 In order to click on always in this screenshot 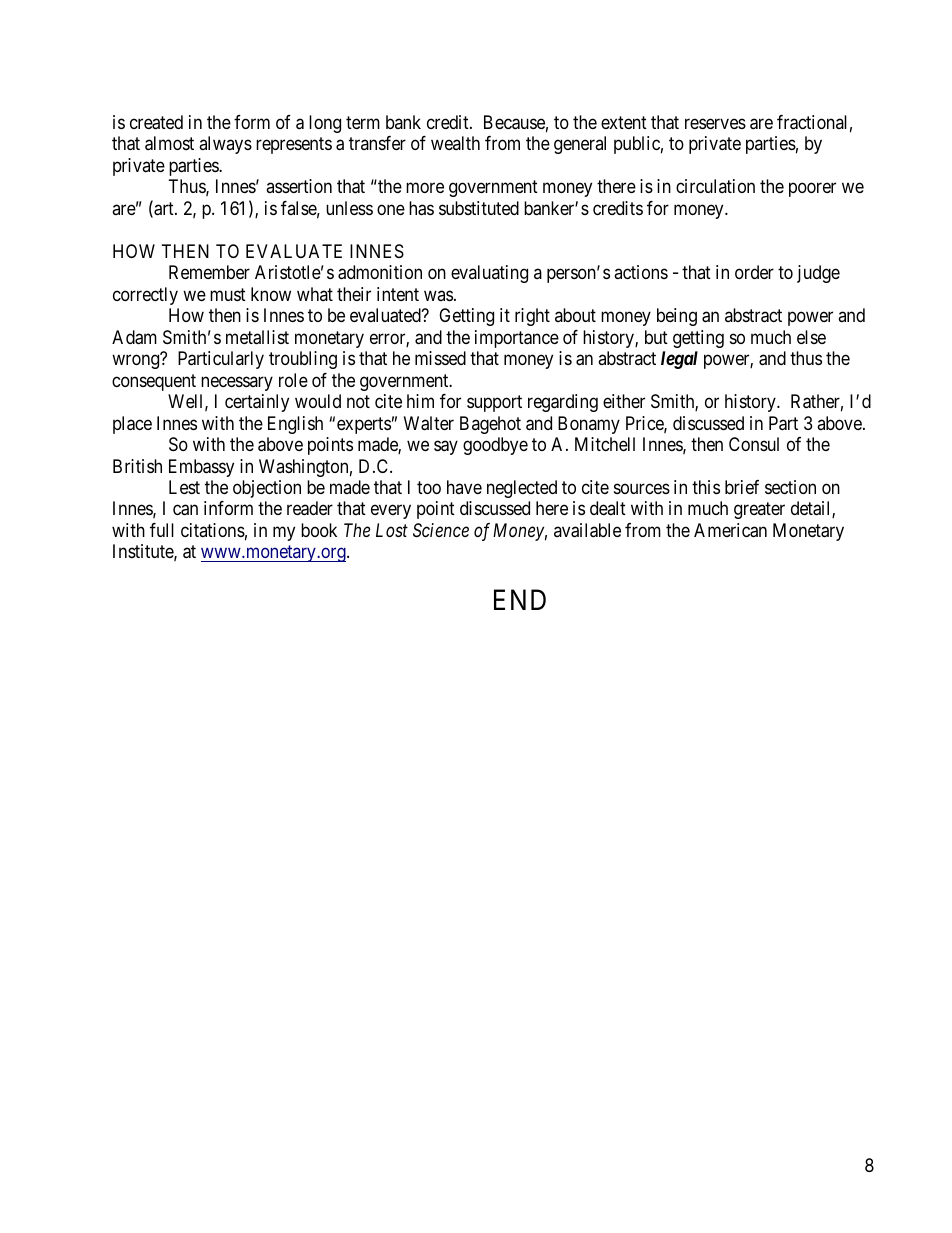, I will do `click(225, 145)`.
